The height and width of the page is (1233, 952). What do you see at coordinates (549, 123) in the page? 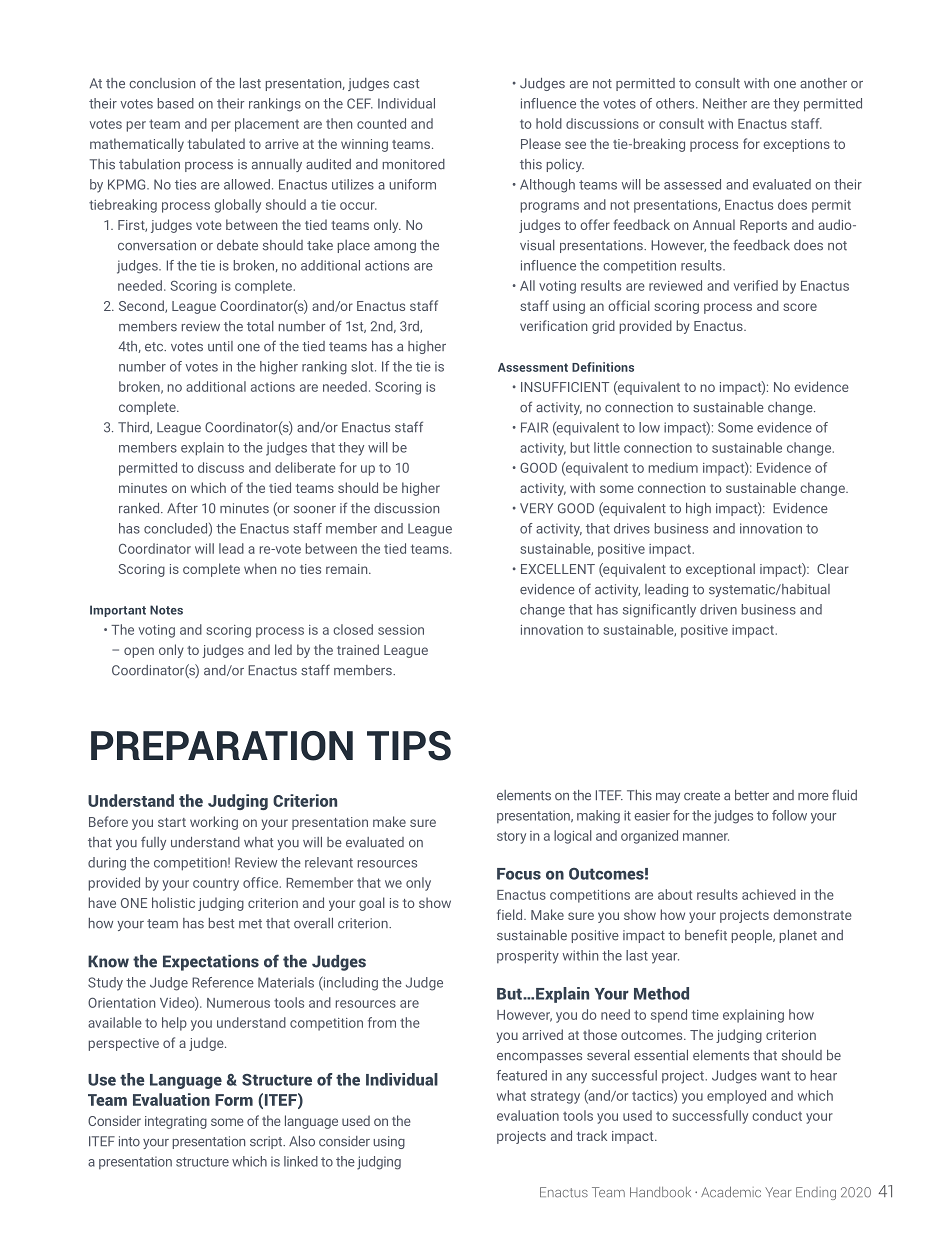
I see `hold` at bounding box center [549, 123].
